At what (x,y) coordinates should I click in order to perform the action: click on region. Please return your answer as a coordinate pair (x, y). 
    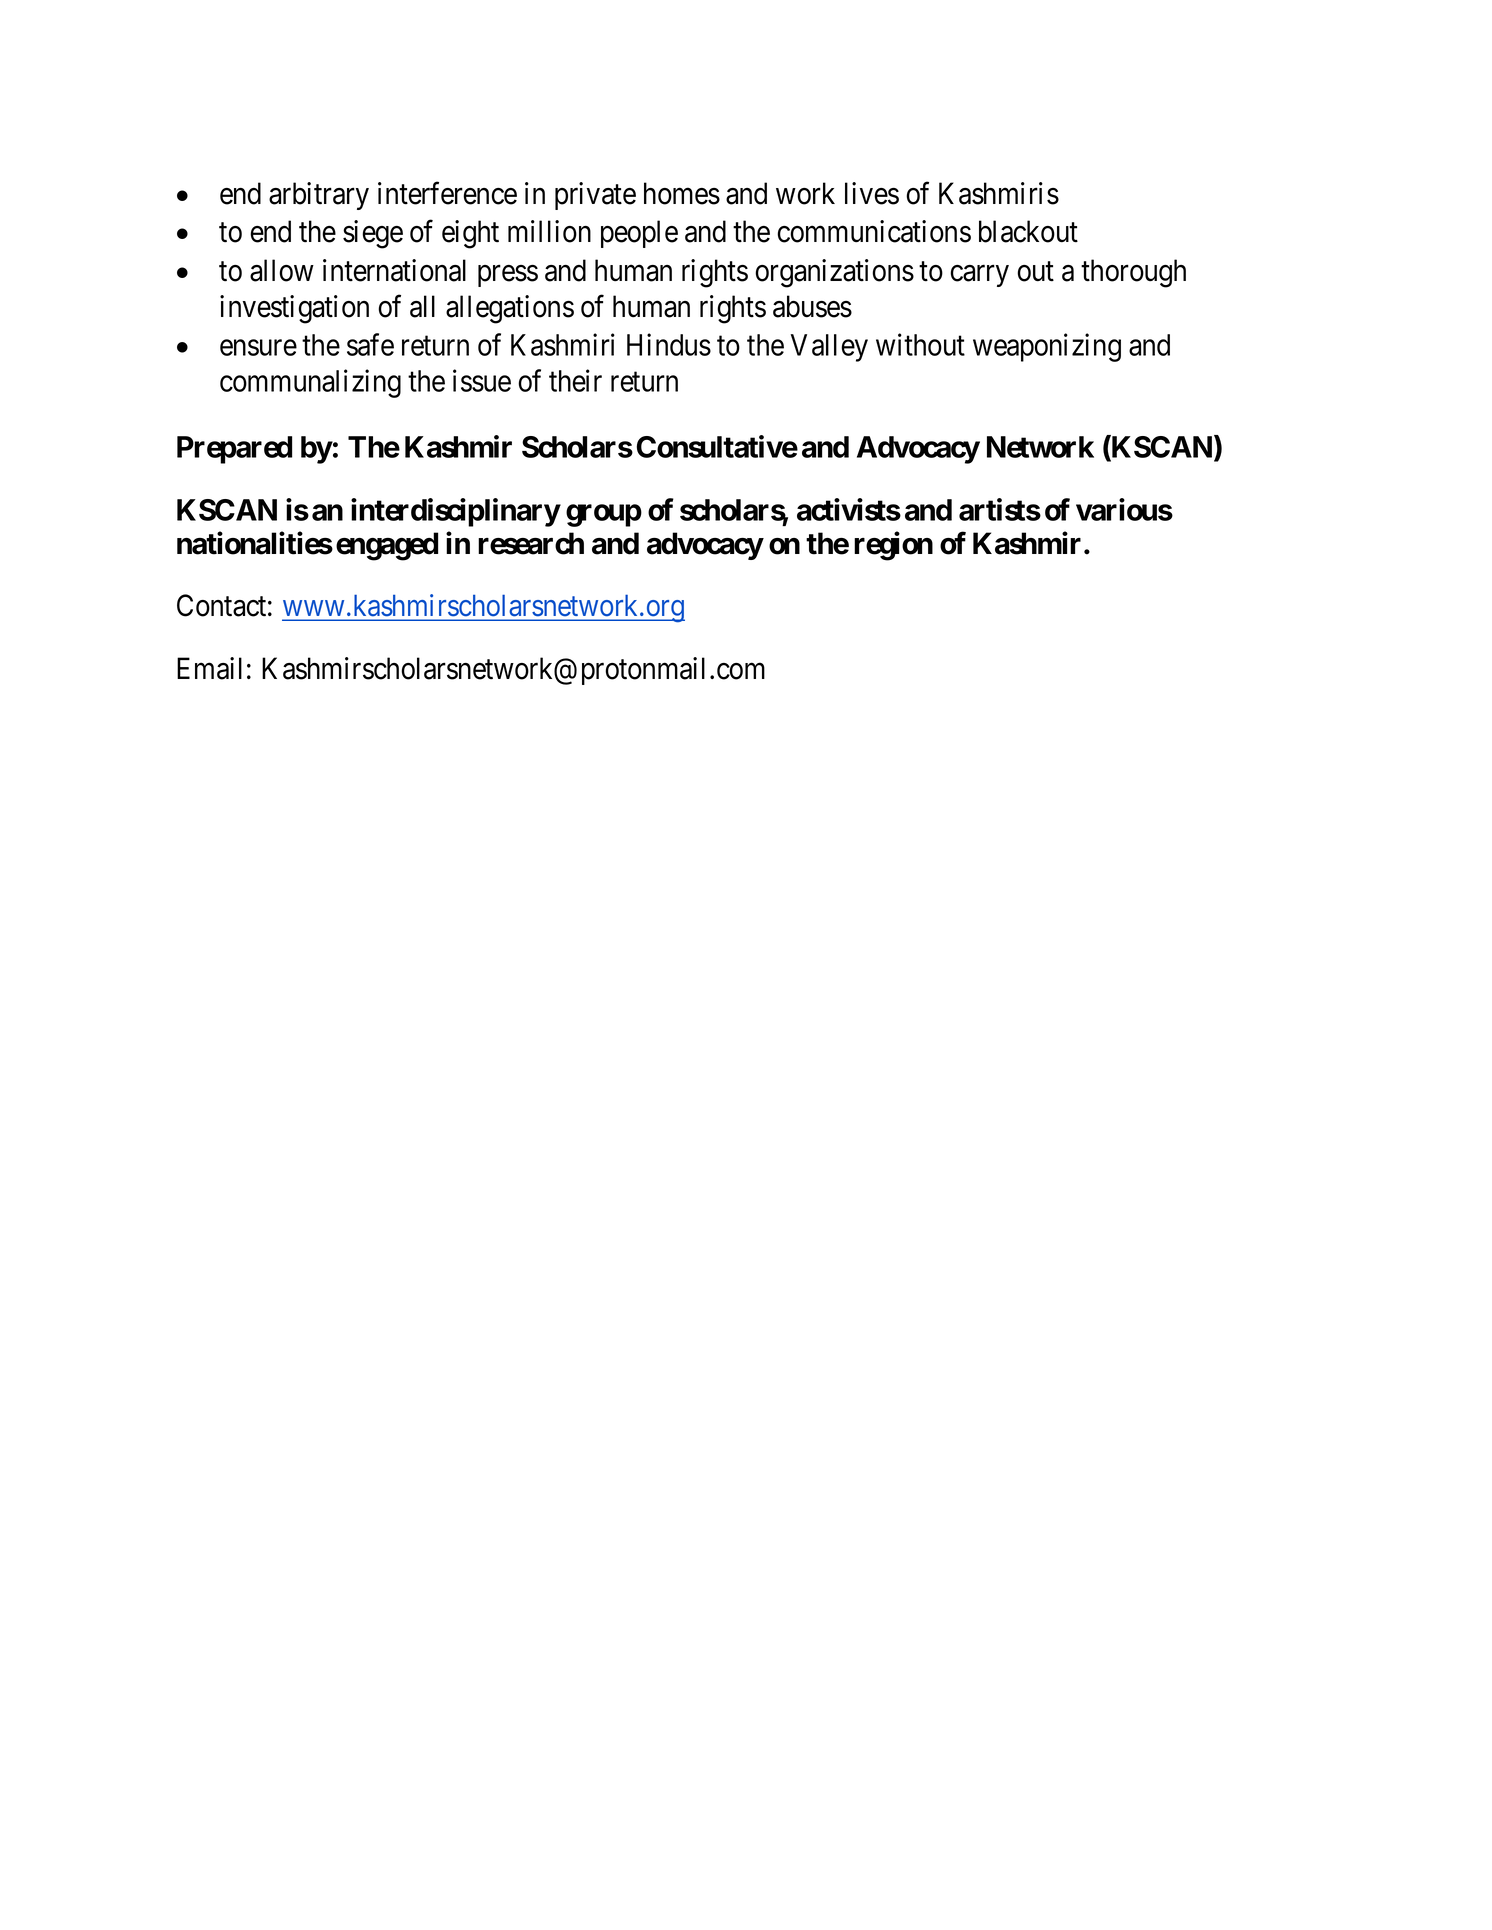
    Looking at the image, I should click on (893, 546).
